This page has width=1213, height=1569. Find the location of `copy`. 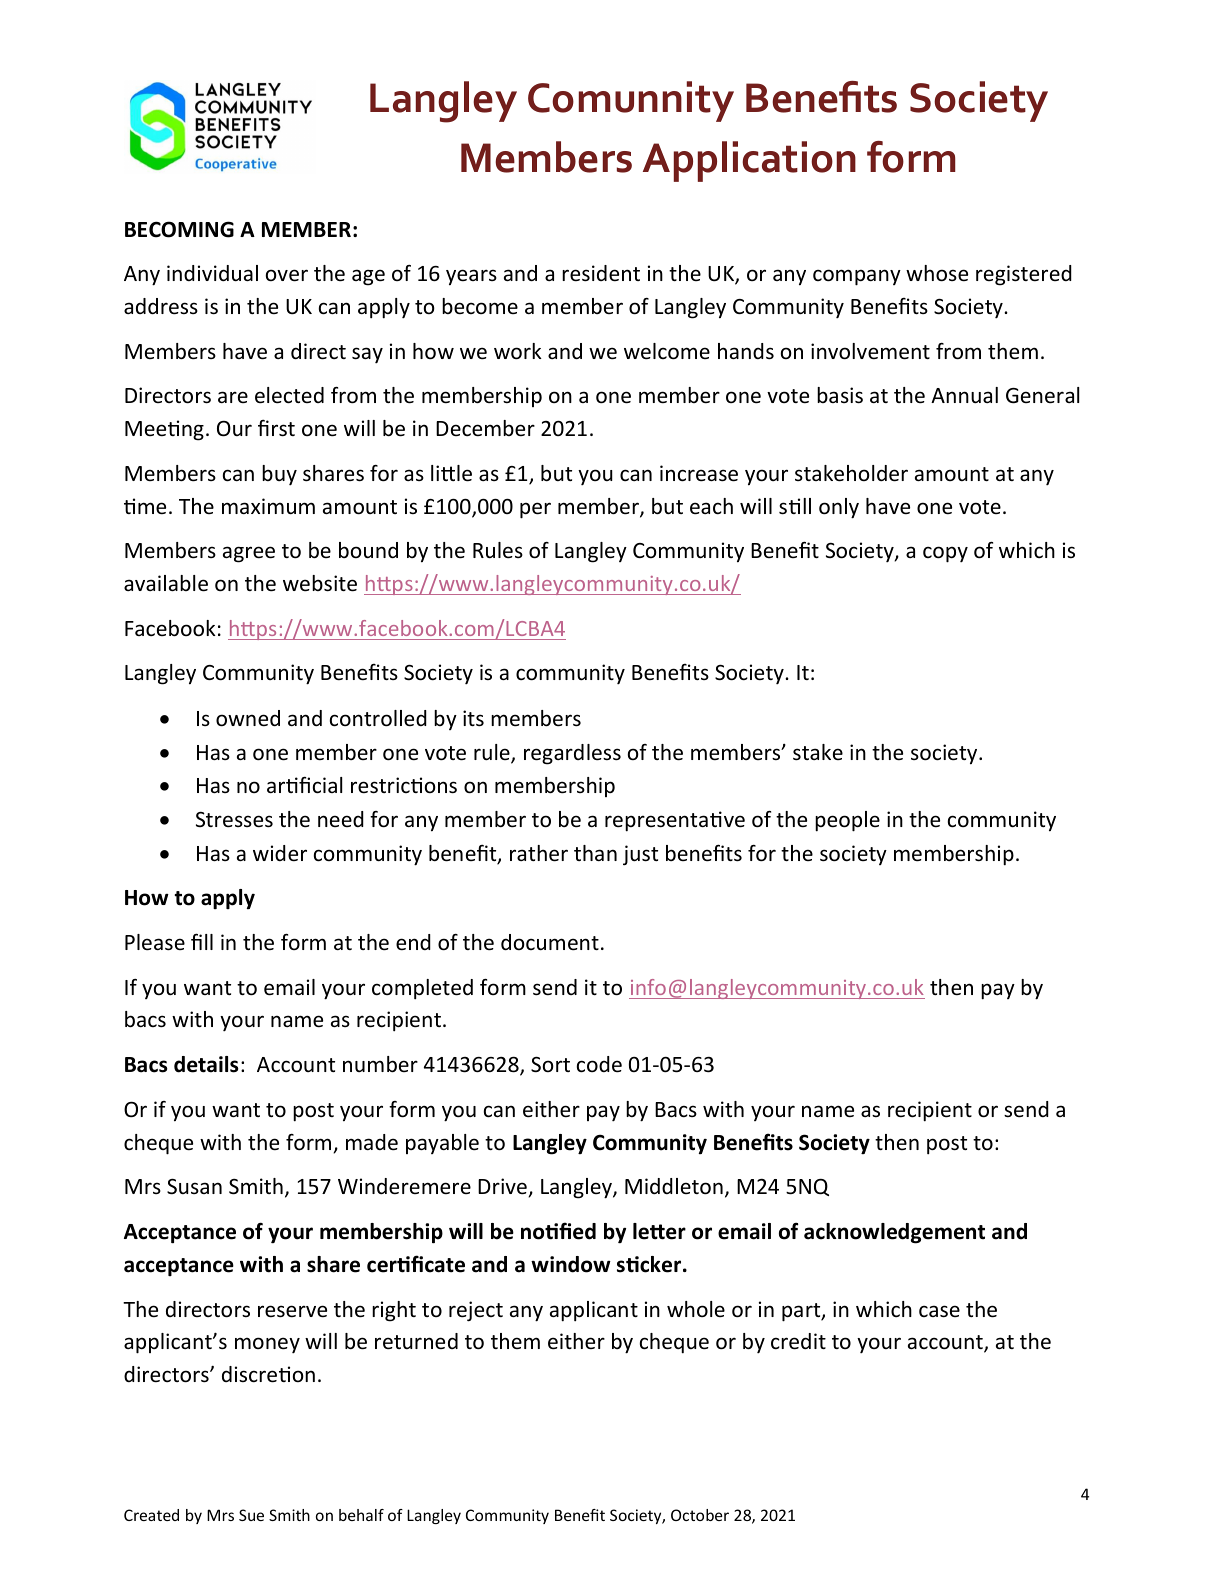

copy is located at coordinates (945, 554).
